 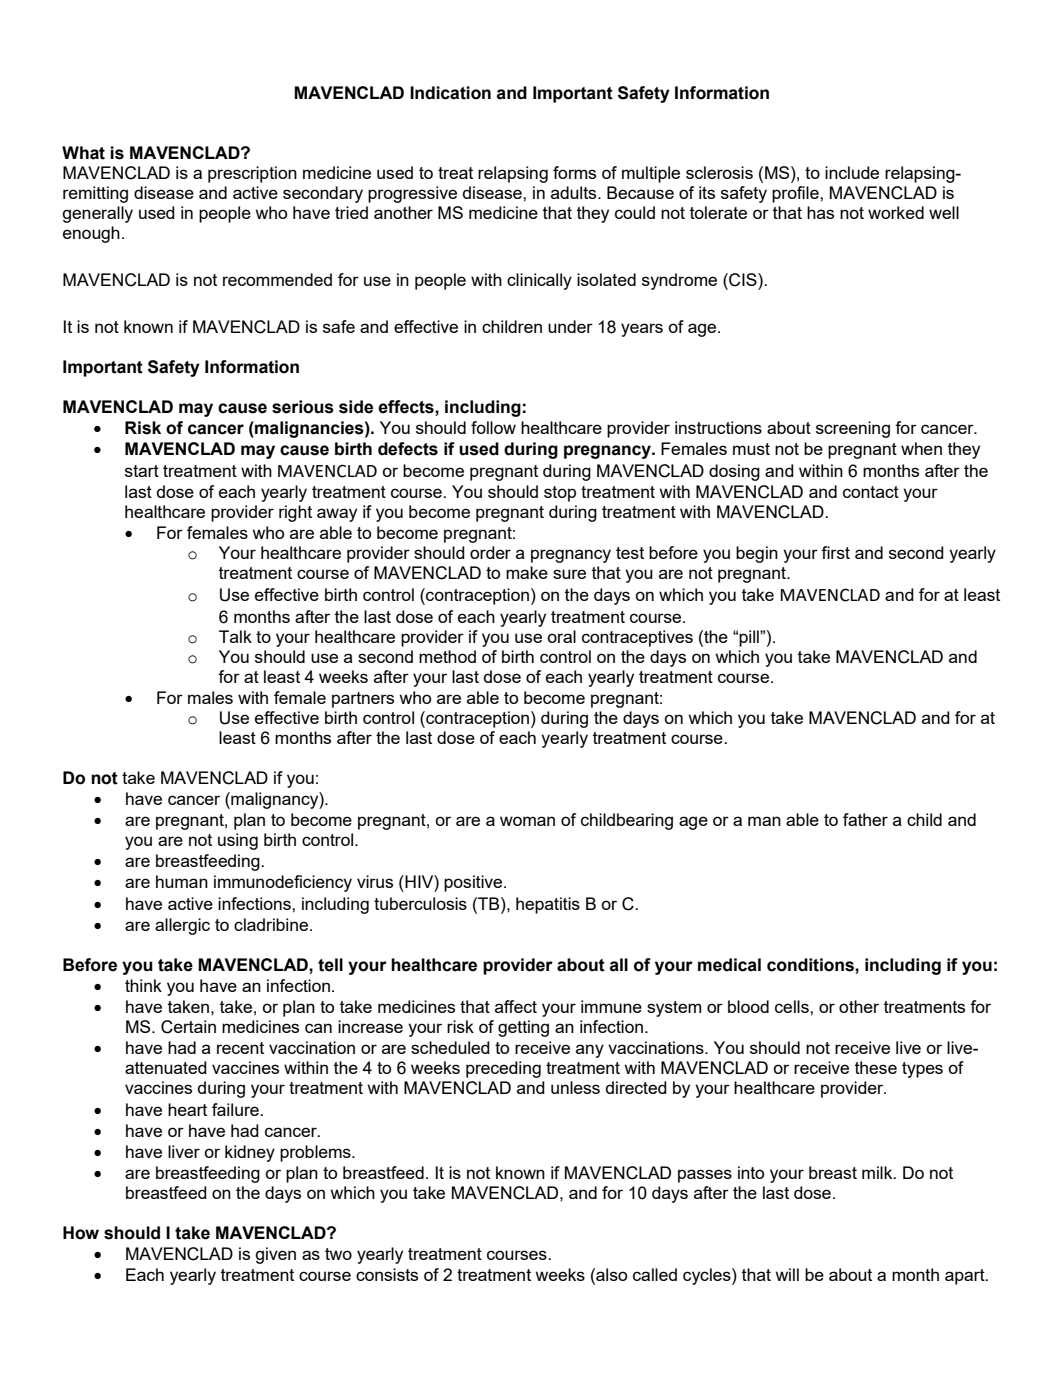 What do you see at coordinates (852, 172) in the screenshot?
I see `include` at bounding box center [852, 172].
